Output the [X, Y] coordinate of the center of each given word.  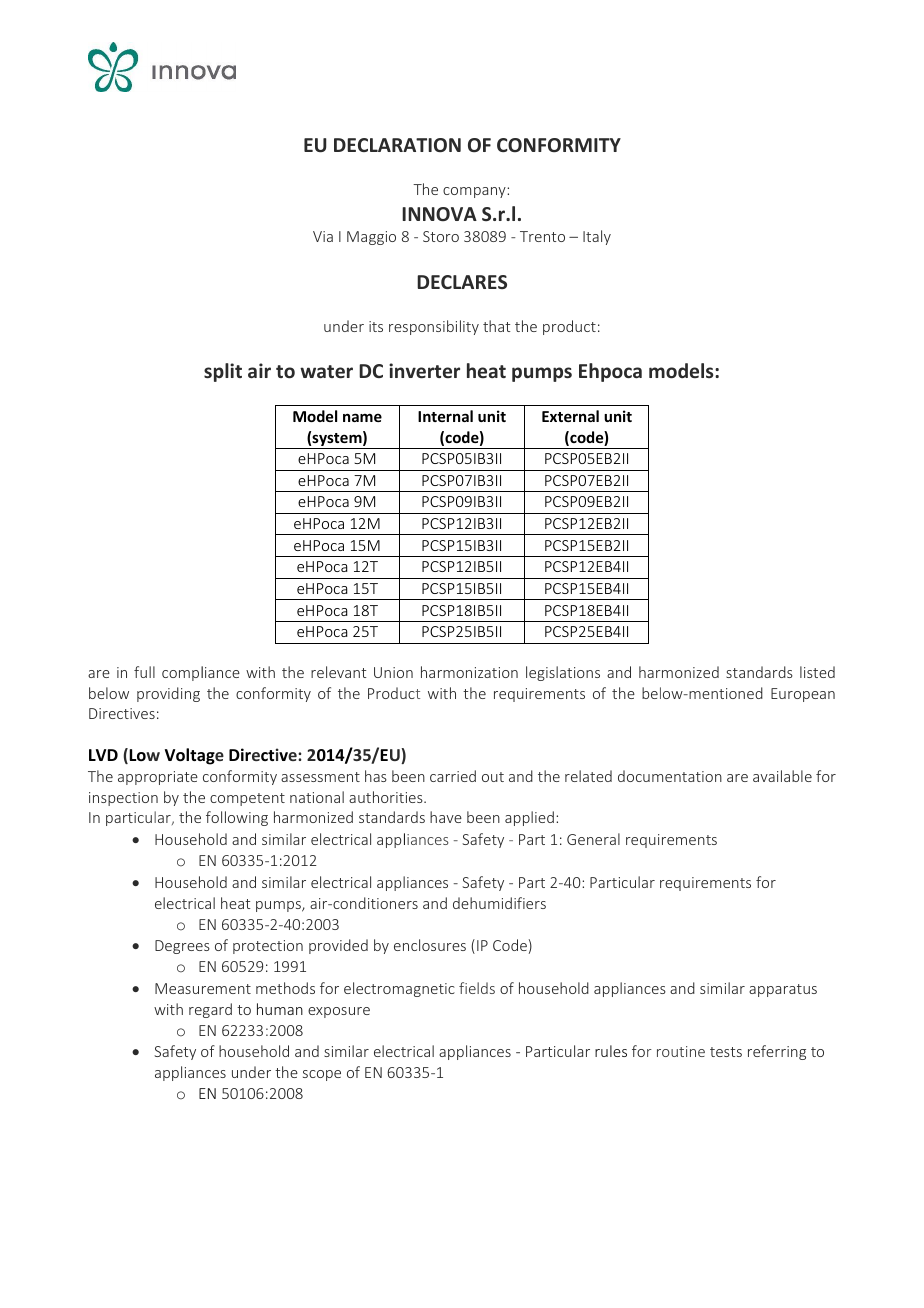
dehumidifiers [499, 903]
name [362, 417]
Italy [597, 237]
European [803, 695]
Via [323, 236]
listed [817, 672]
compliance [201, 673]
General [593, 839]
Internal [445, 416]
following [237, 818]
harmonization [469, 672]
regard [210, 1010]
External [570, 416]
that [496, 326]
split [223, 372]
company [475, 192]
